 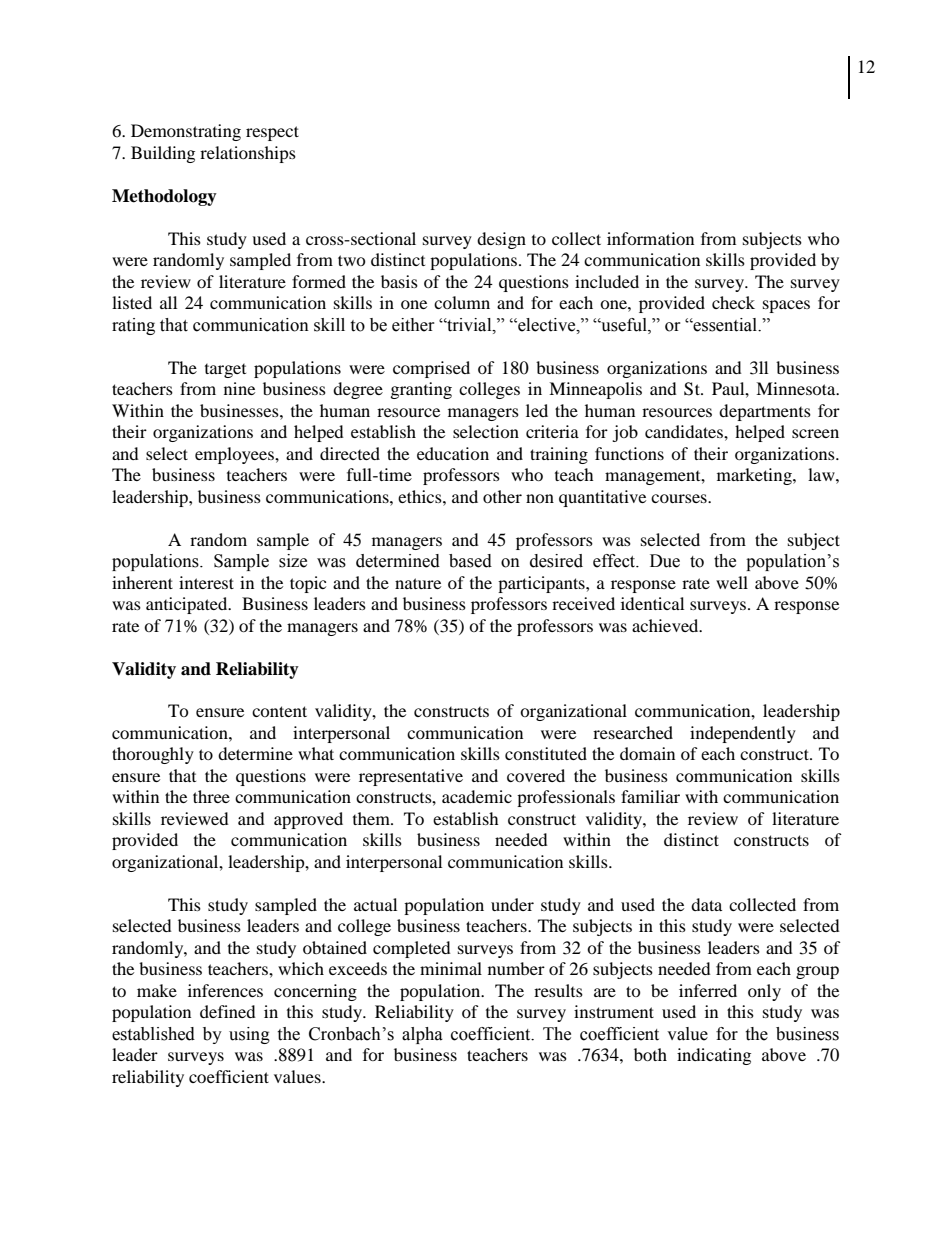 I want to click on design, so click(x=501, y=240).
